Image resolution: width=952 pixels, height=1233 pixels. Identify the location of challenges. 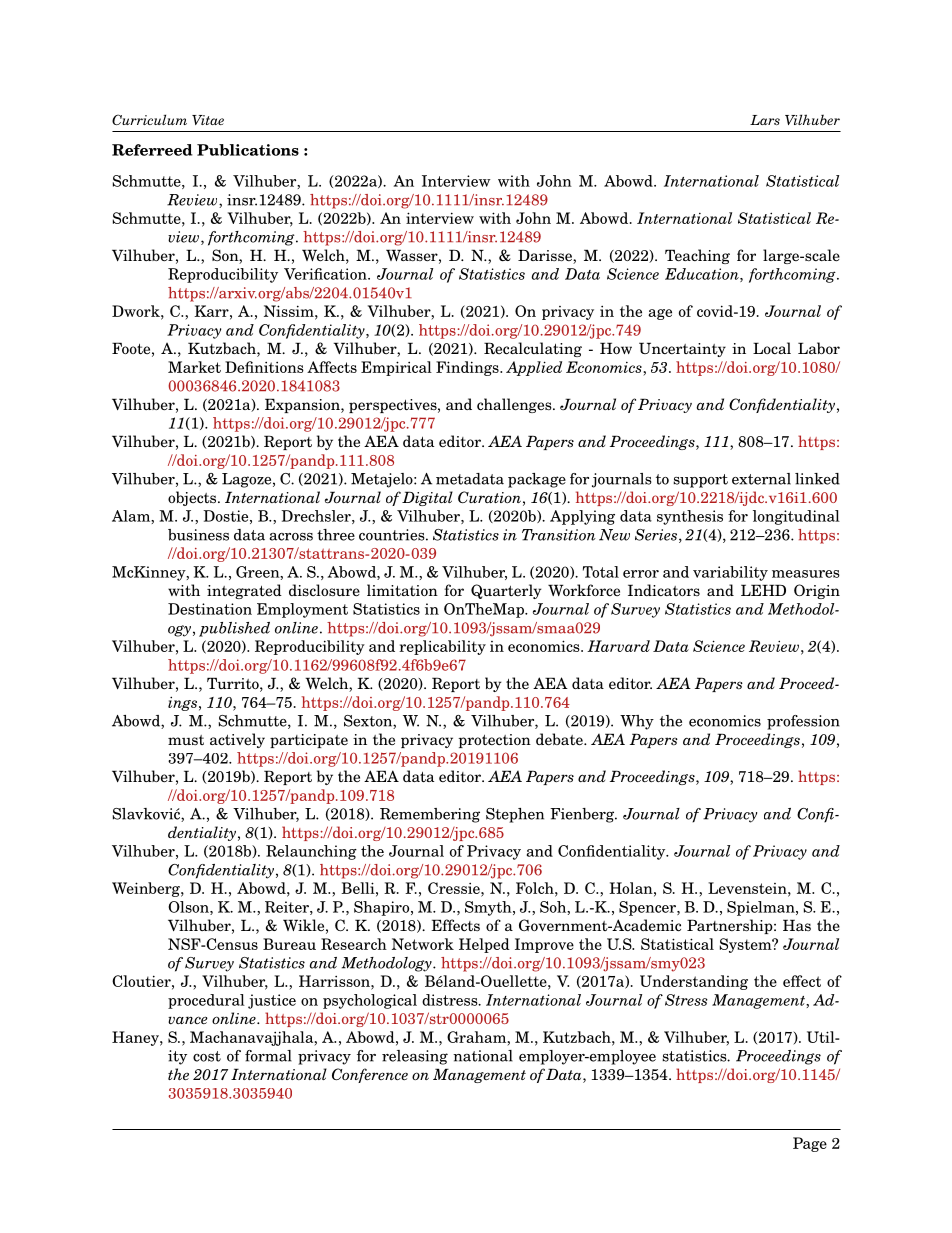
(515, 405).
